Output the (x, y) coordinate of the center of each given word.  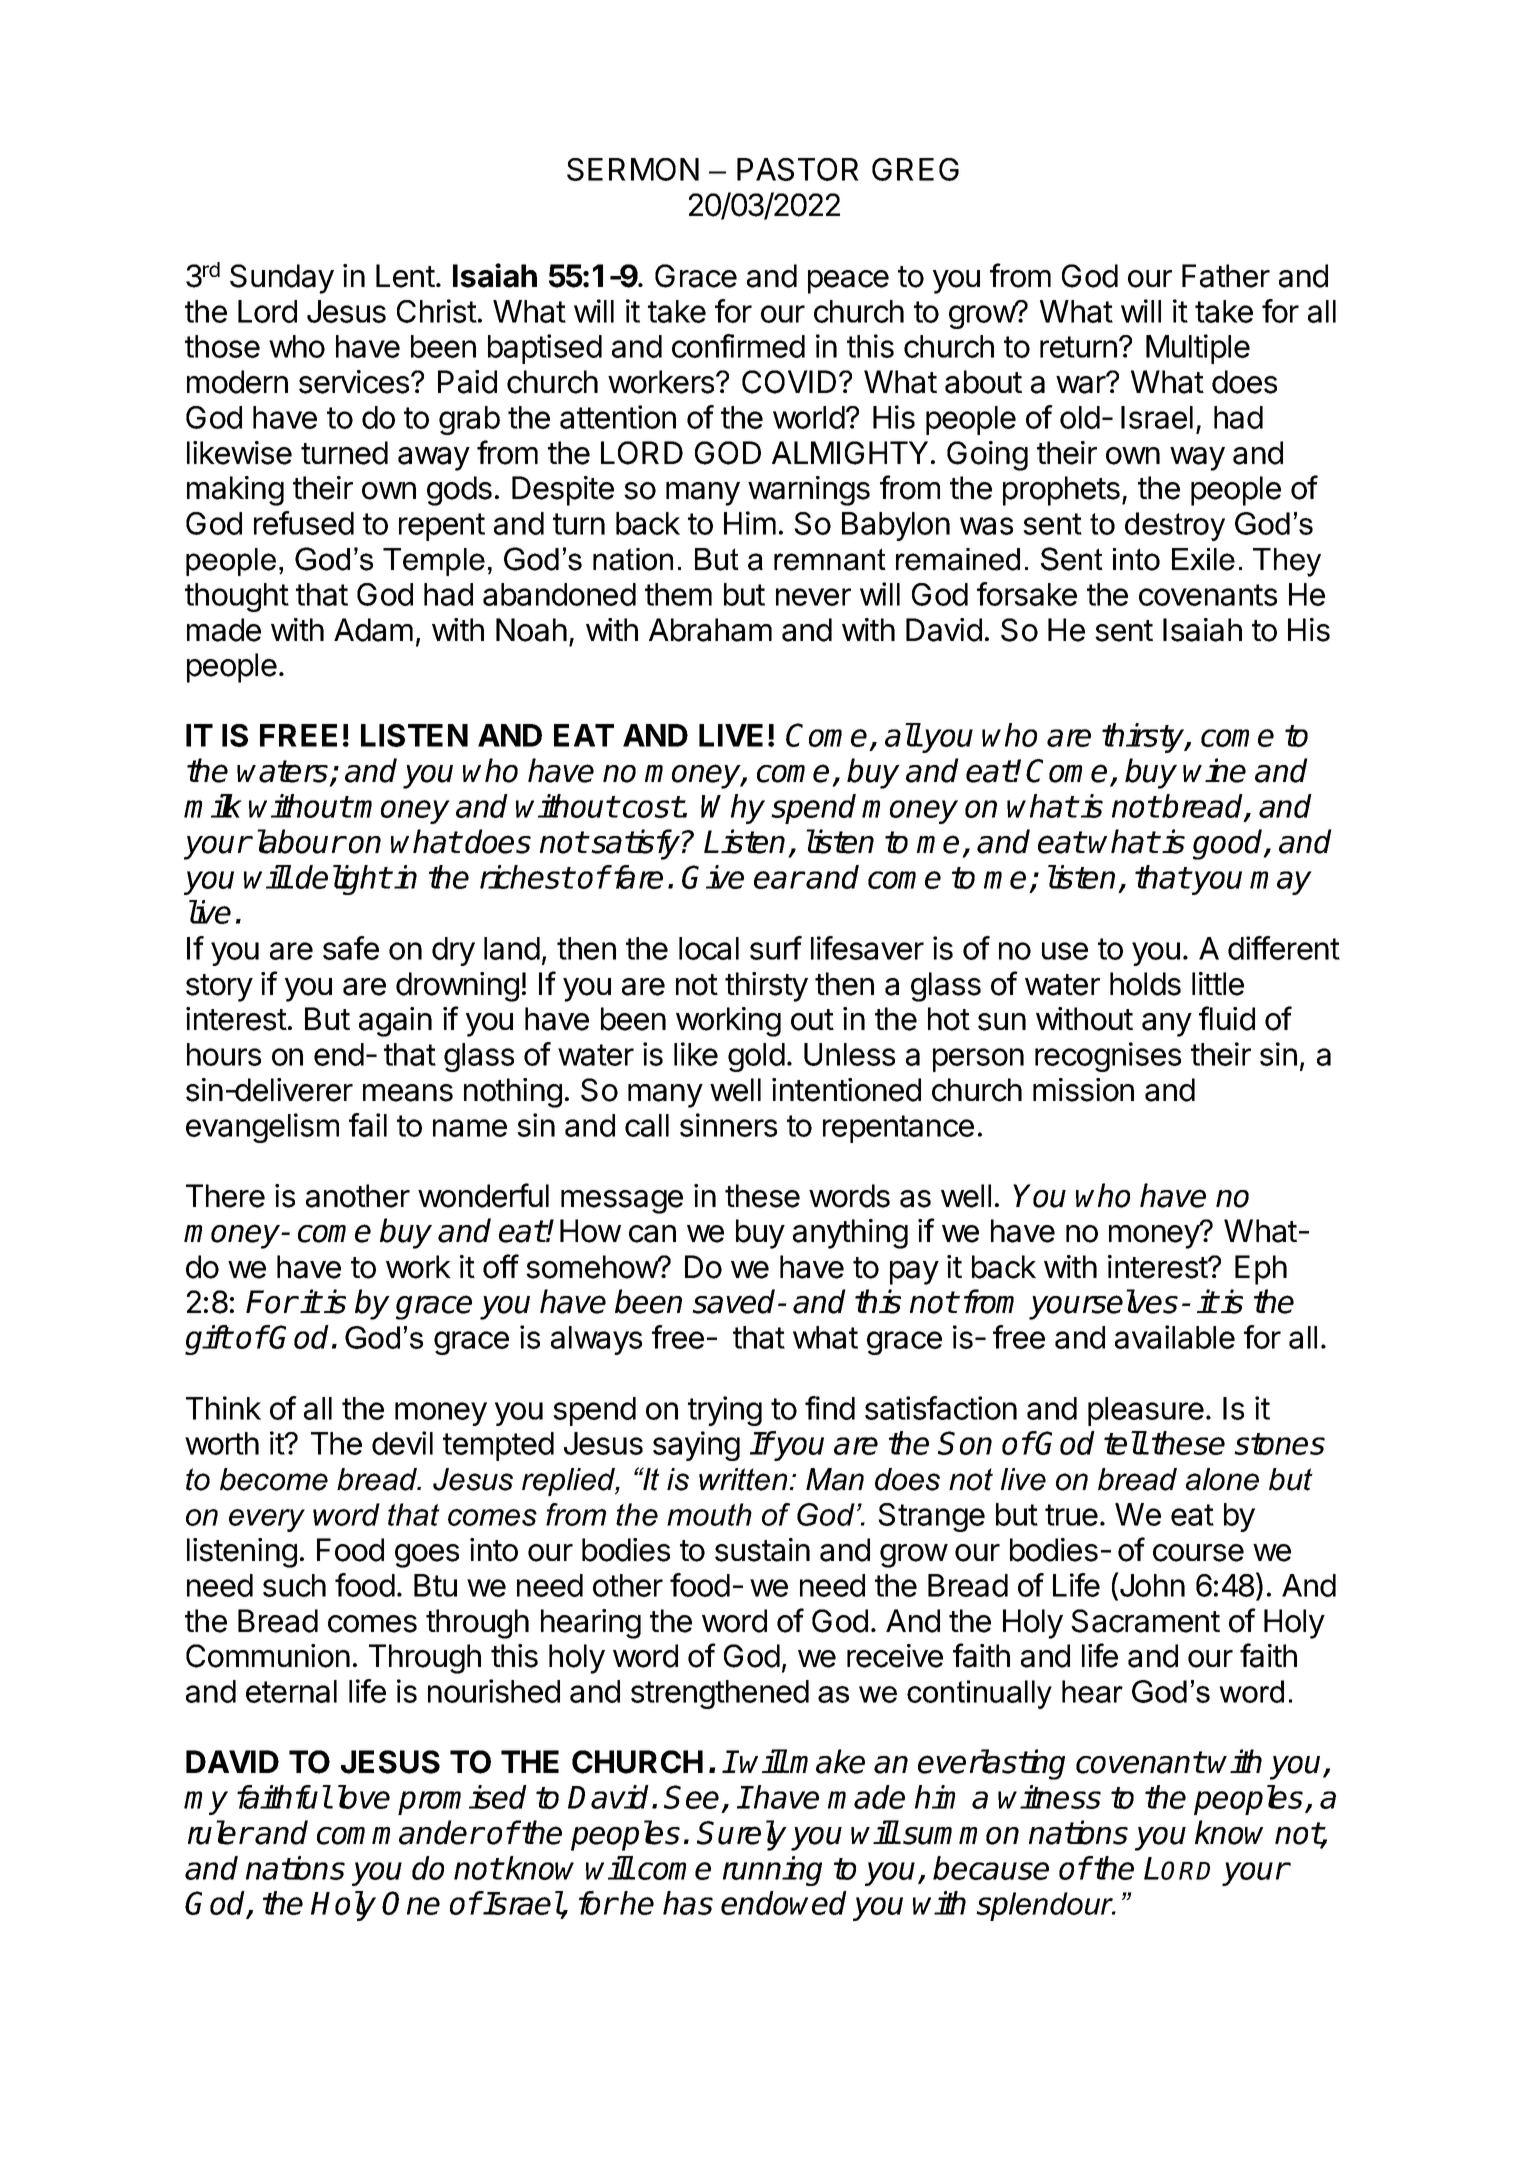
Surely (742, 1835)
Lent (405, 276)
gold (756, 1057)
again (395, 1022)
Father (1226, 276)
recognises (1108, 1057)
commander (400, 1832)
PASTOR (798, 169)
